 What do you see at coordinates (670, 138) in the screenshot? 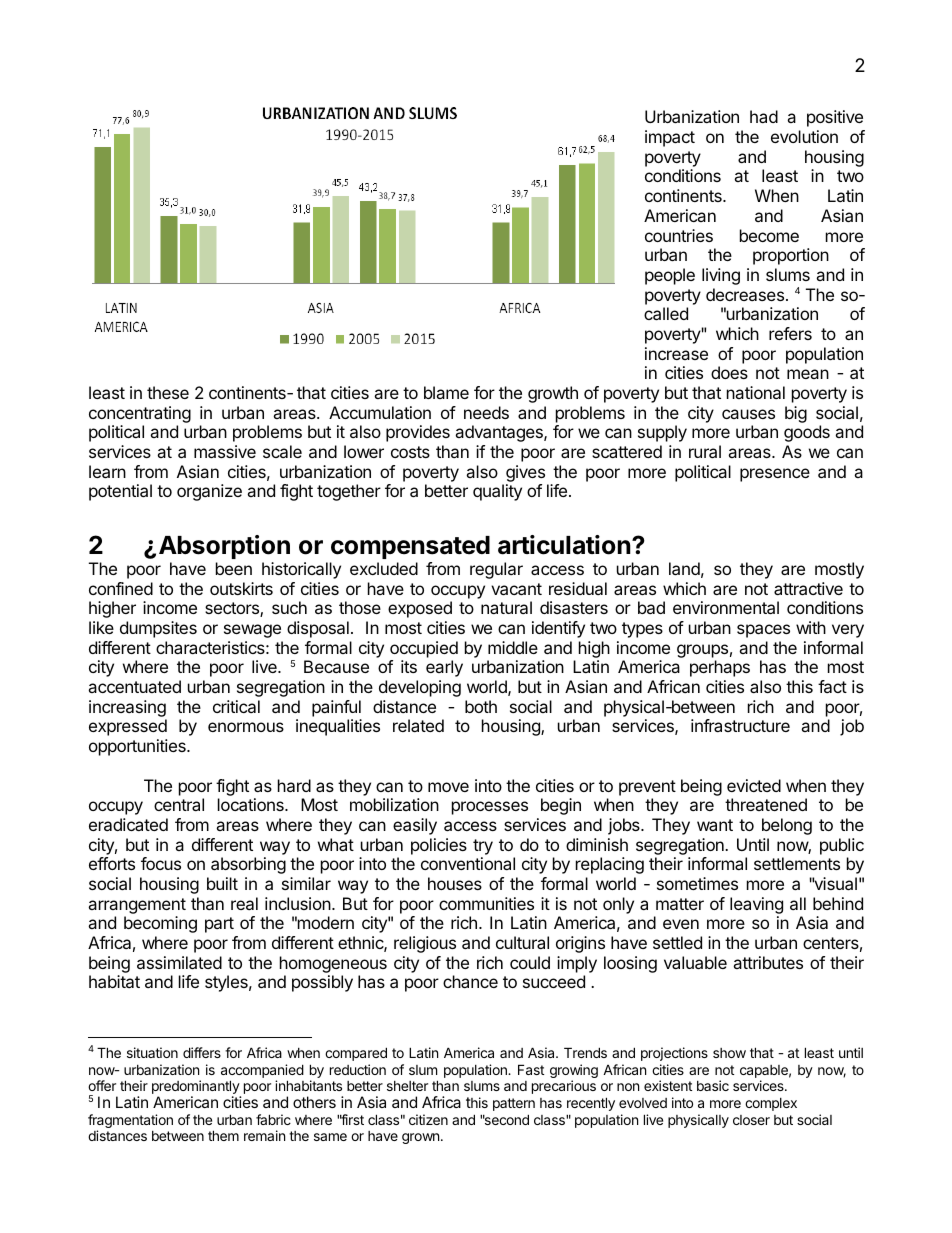
I see `impact` at bounding box center [670, 138].
